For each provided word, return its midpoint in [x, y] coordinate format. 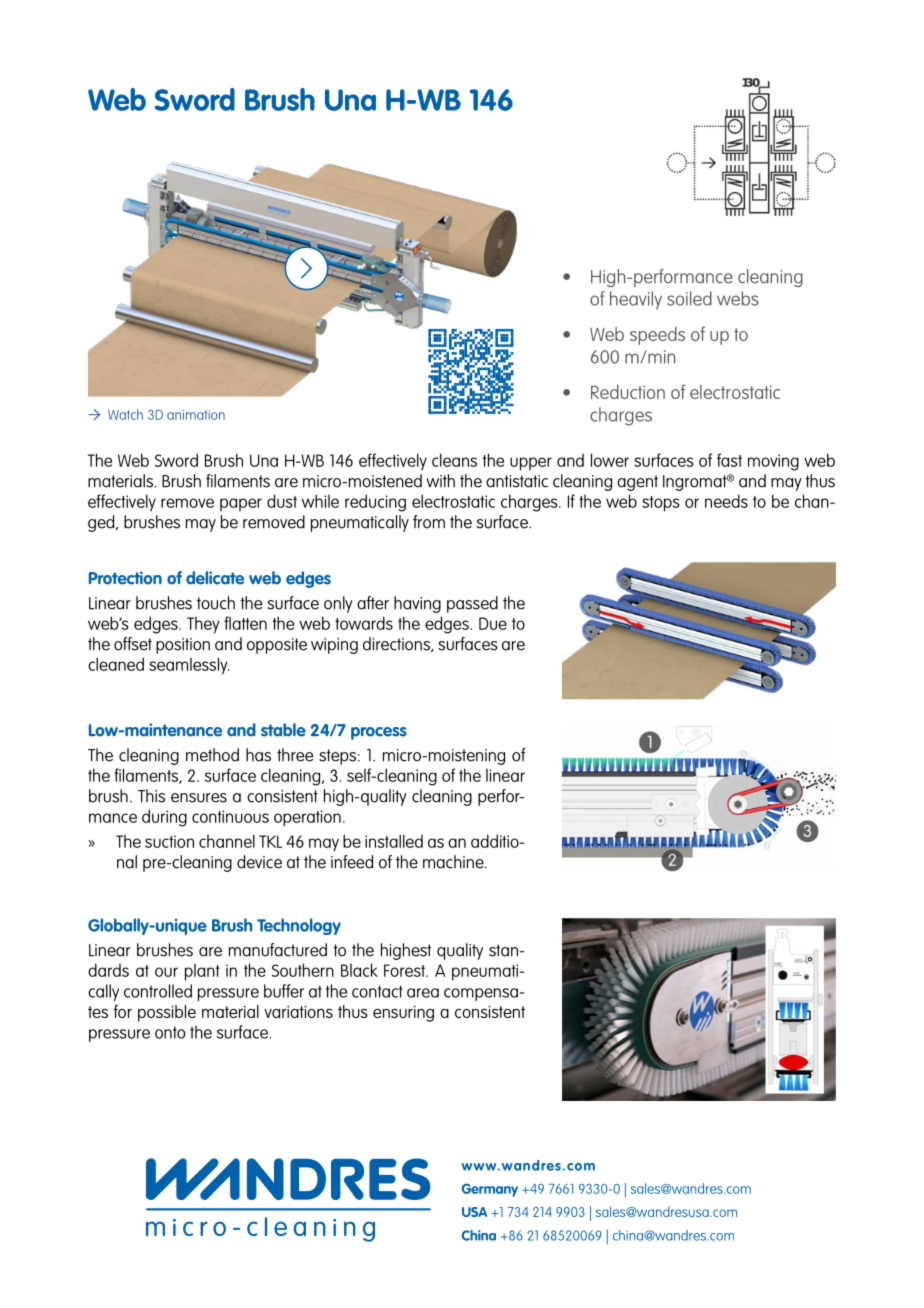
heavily [636, 300]
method [212, 755]
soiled [689, 298]
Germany [490, 1190]
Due [493, 623]
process [379, 733]
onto [170, 1032]
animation [196, 415]
